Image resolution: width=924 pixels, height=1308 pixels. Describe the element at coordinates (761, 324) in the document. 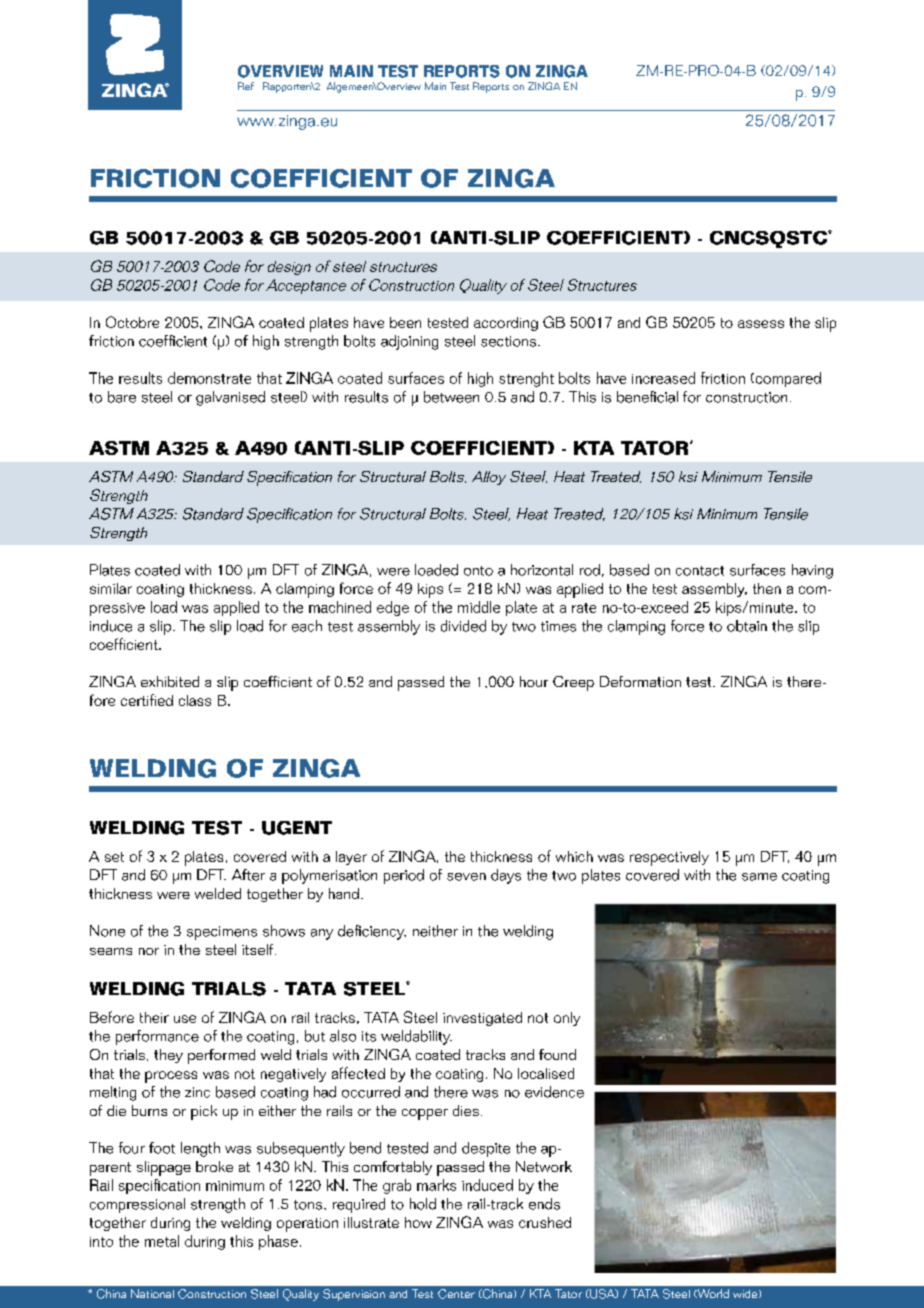

I see `assess` at that location.
